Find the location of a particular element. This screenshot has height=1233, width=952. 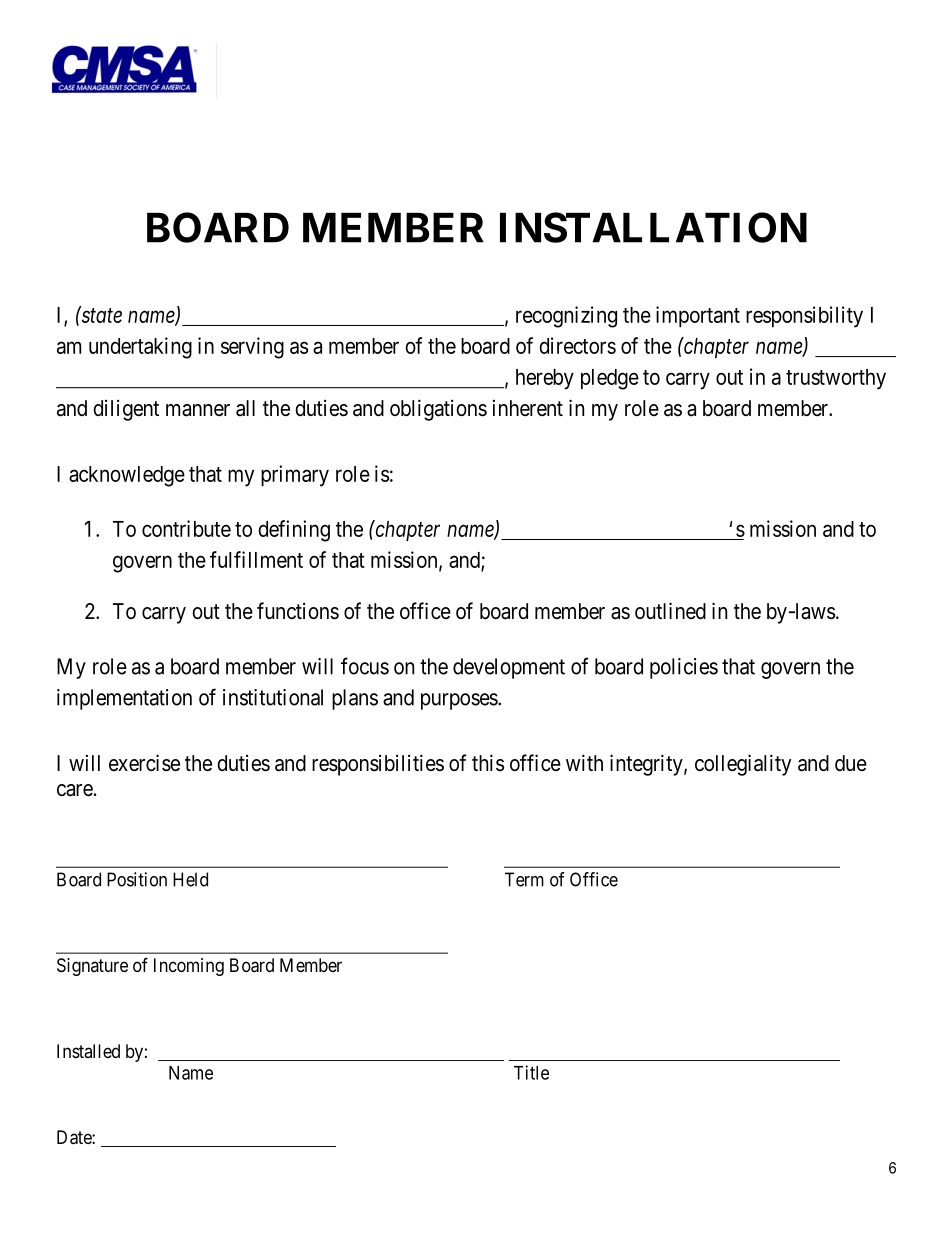

due is located at coordinates (851, 763).
